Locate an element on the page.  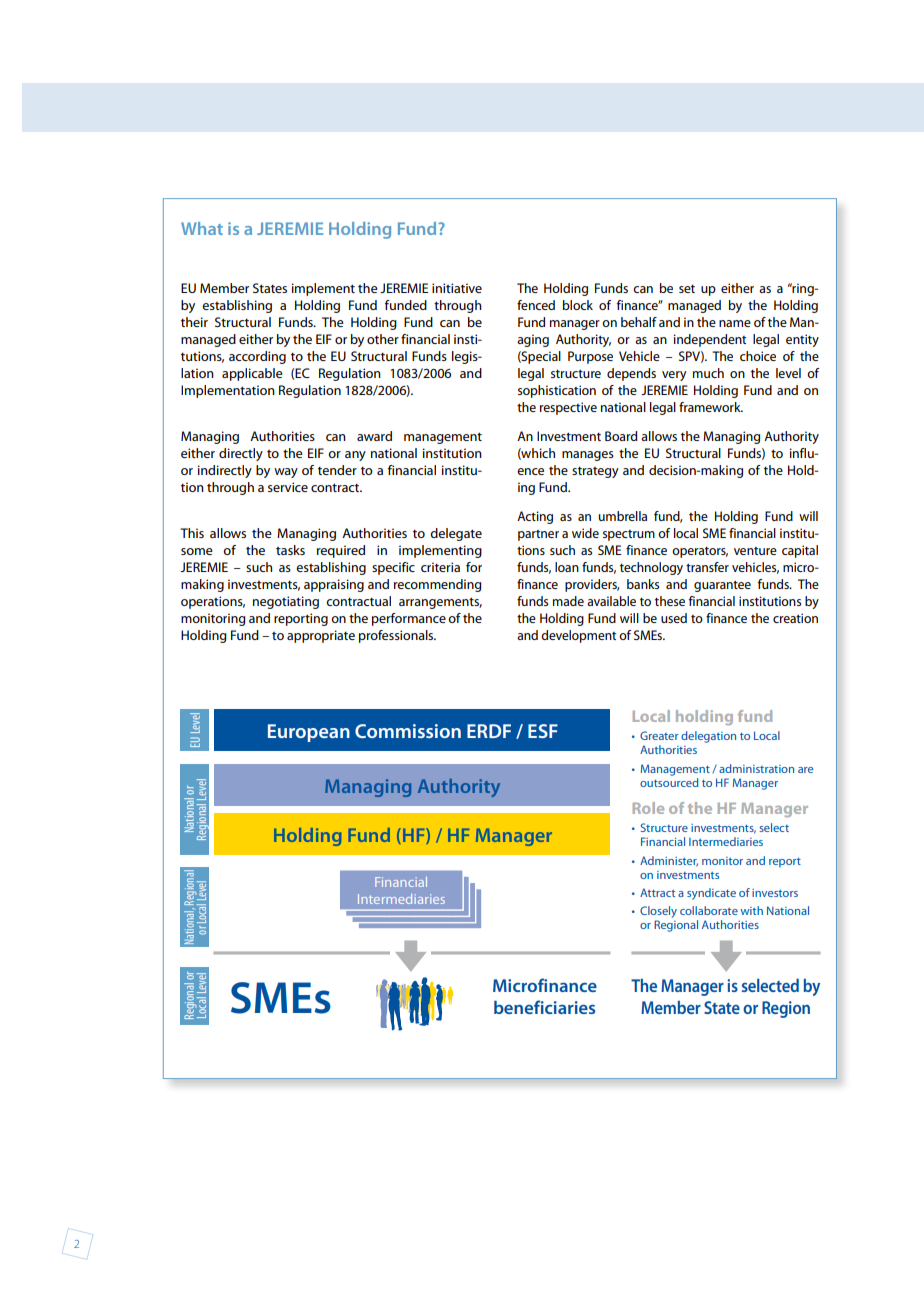
initiative is located at coordinates (457, 288).
